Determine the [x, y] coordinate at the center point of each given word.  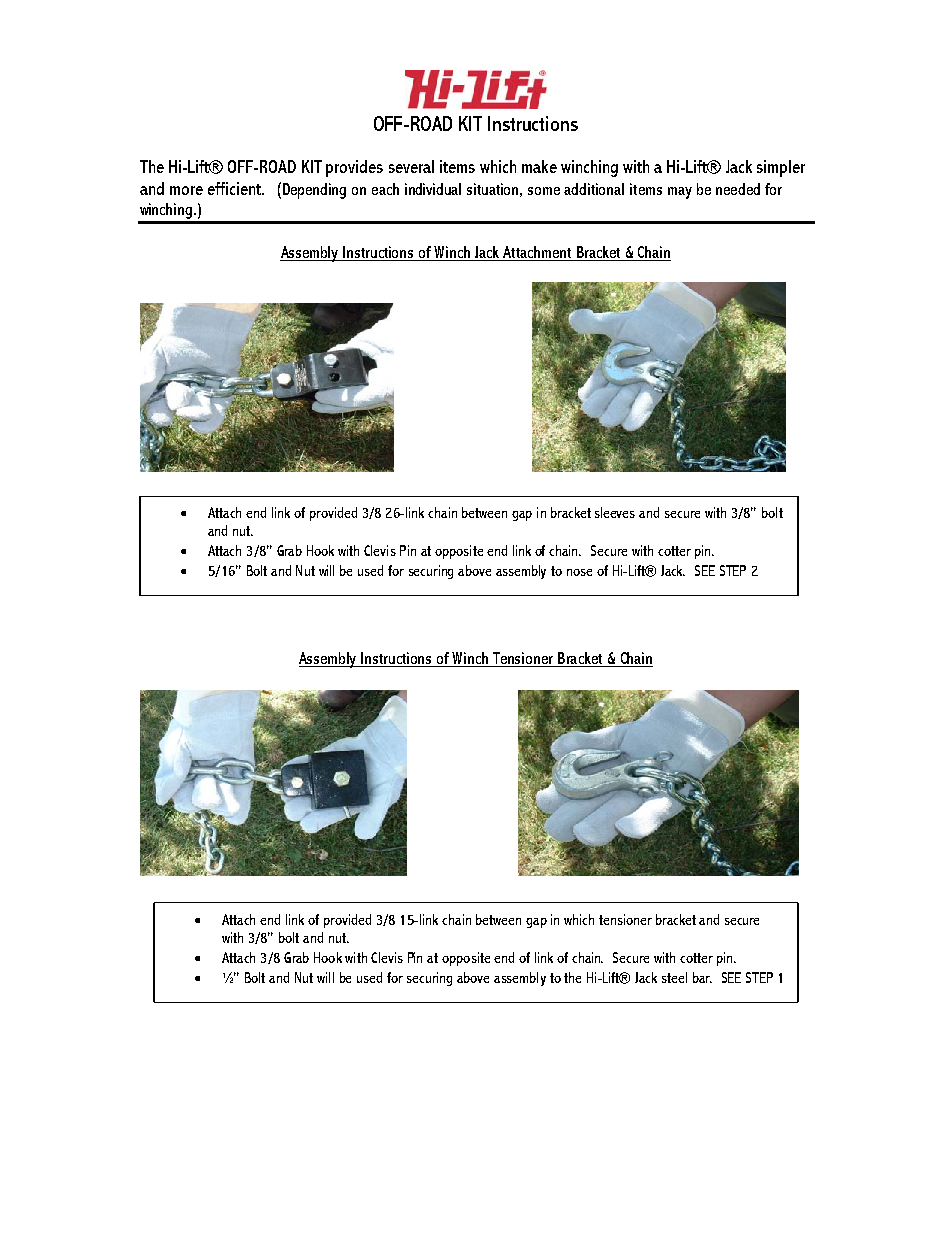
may [680, 193]
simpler [781, 168]
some [544, 191]
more [186, 190]
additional [594, 189]
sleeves [615, 512]
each [385, 189]
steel [674, 977]
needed [738, 189]
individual [433, 189]
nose [579, 572]
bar [702, 977]
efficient [236, 188]
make [539, 166]
